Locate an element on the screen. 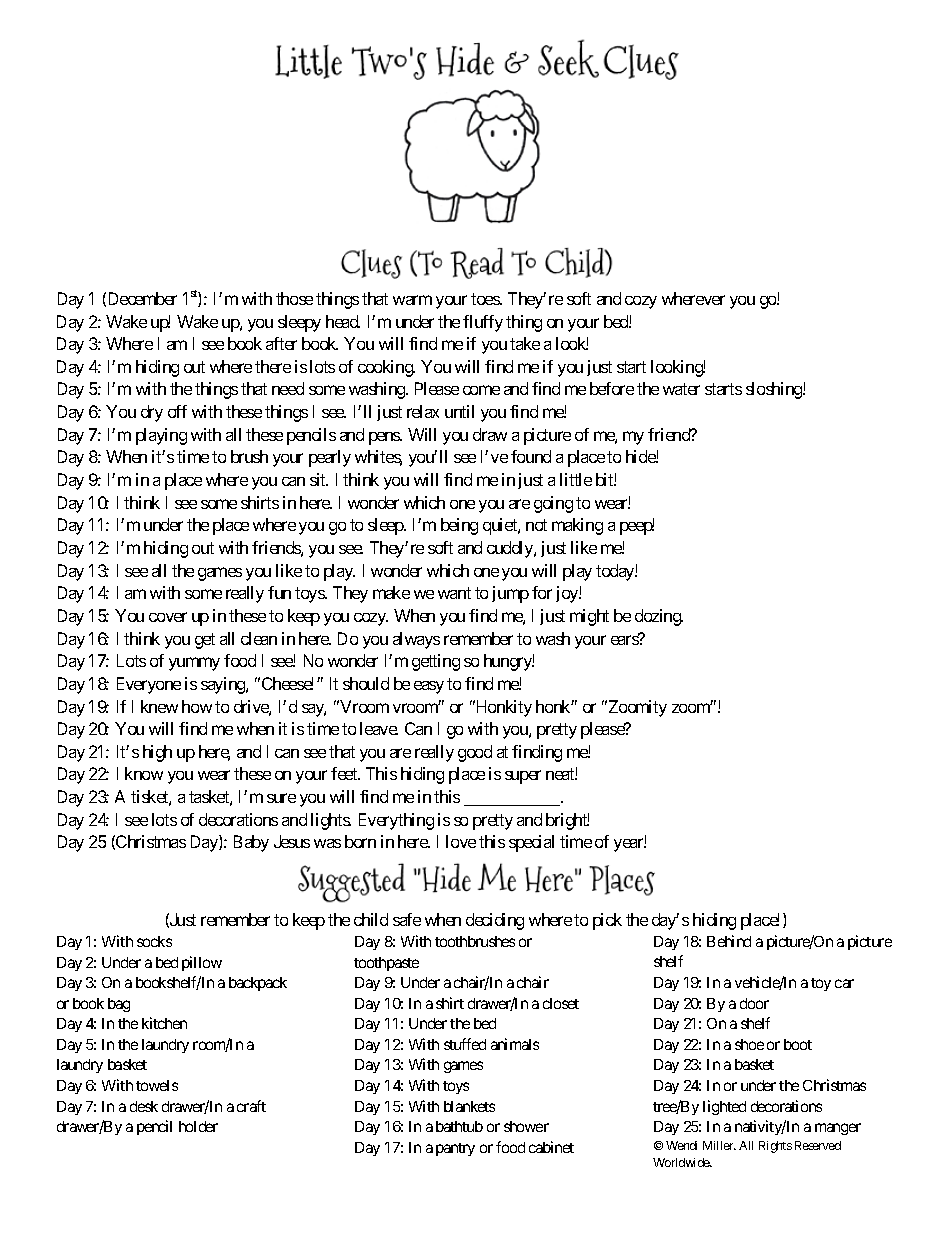  good is located at coordinates (475, 753).
